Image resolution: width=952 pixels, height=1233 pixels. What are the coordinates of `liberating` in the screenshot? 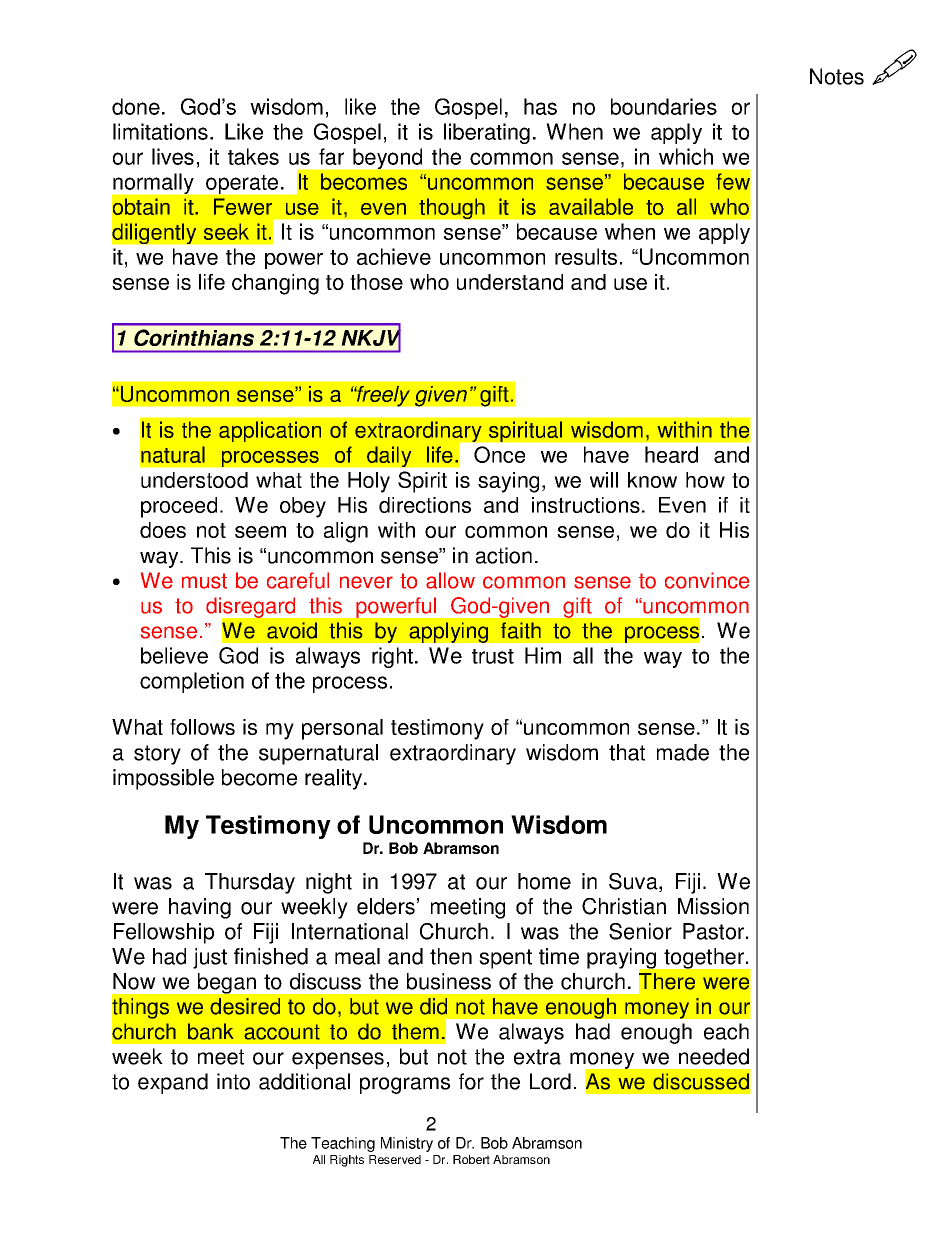 It's located at (487, 133).
